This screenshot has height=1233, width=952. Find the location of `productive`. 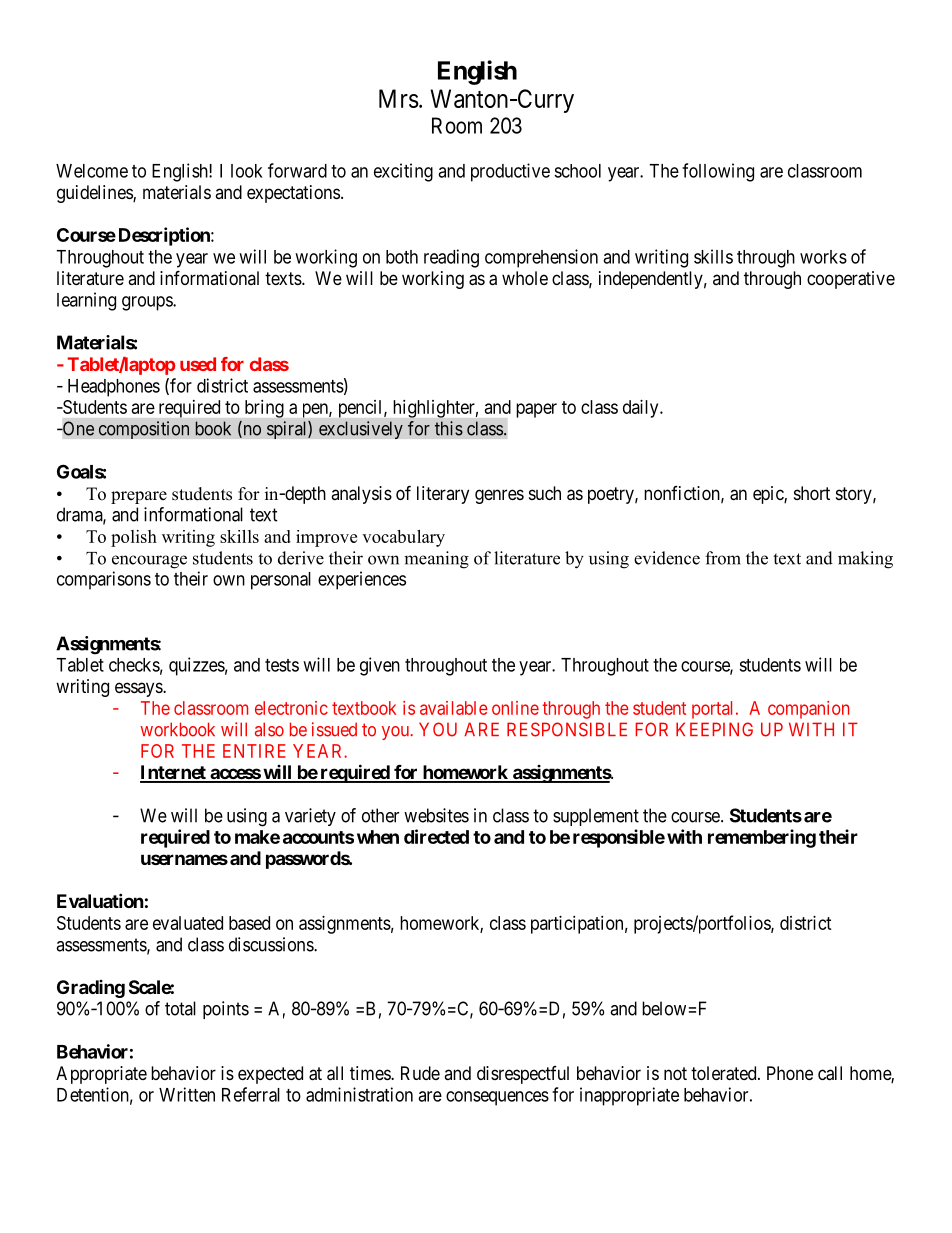

productive is located at coordinates (510, 172).
